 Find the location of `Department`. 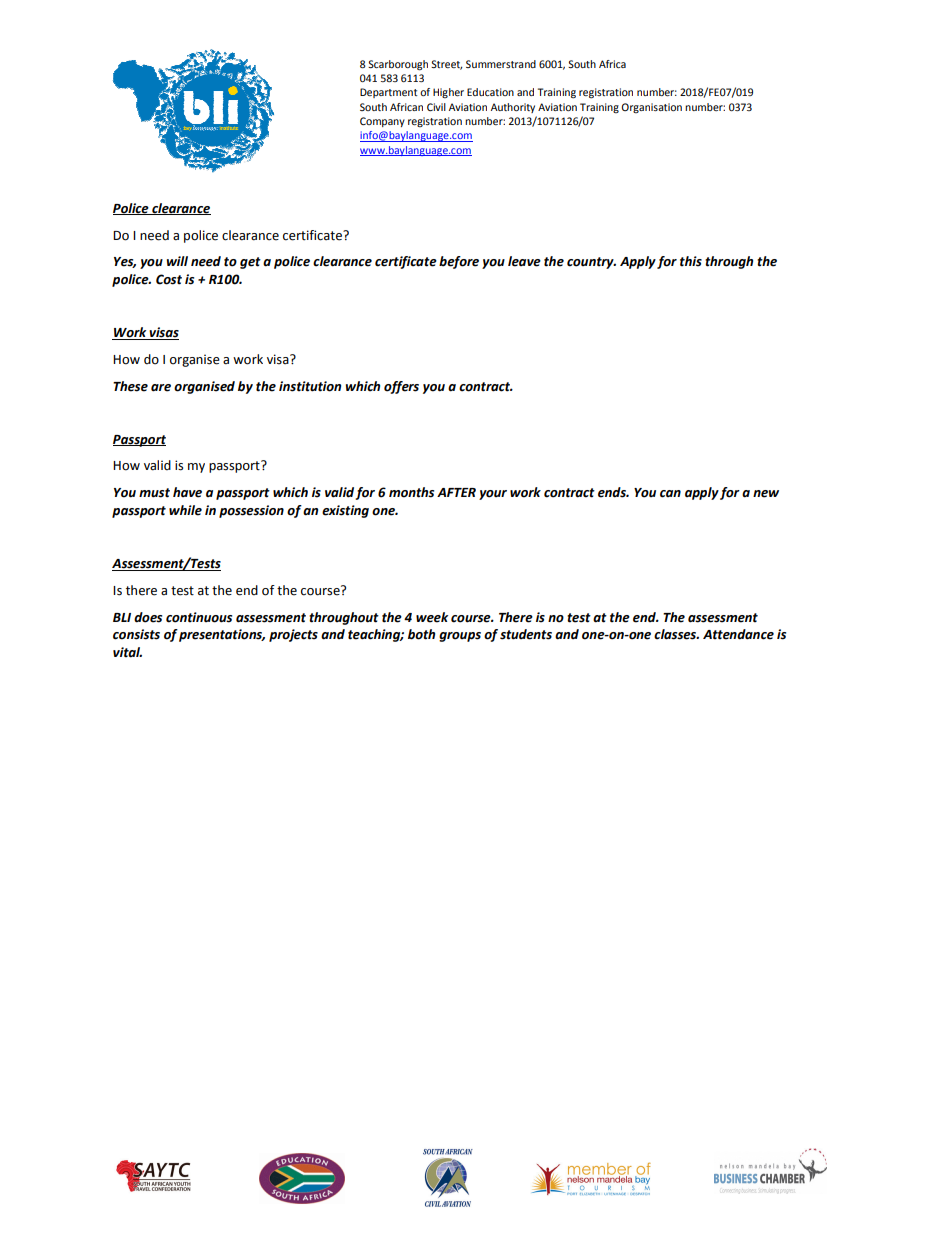

Department is located at coordinates (389, 93).
